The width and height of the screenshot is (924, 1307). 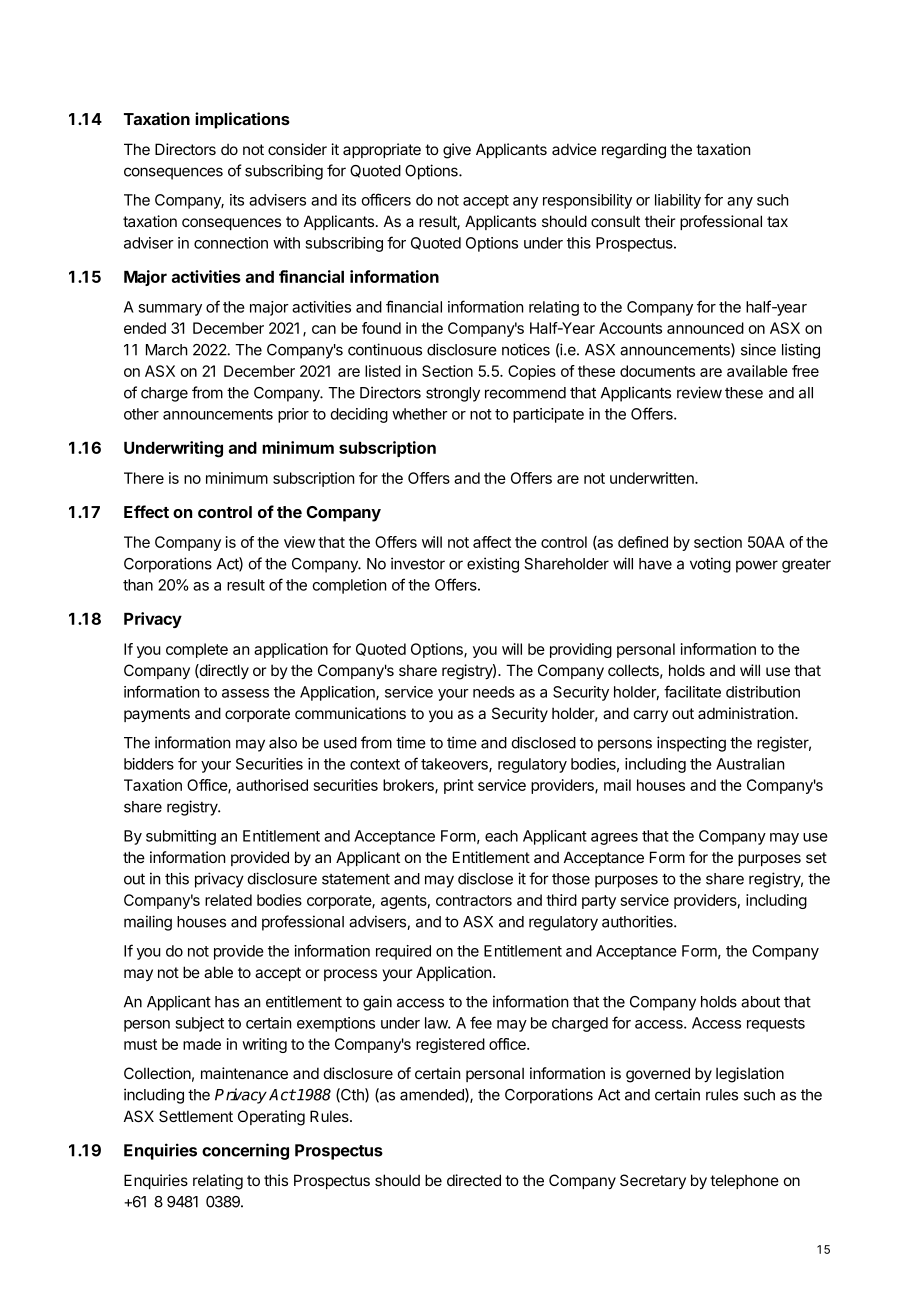 I want to click on give, so click(x=457, y=151).
